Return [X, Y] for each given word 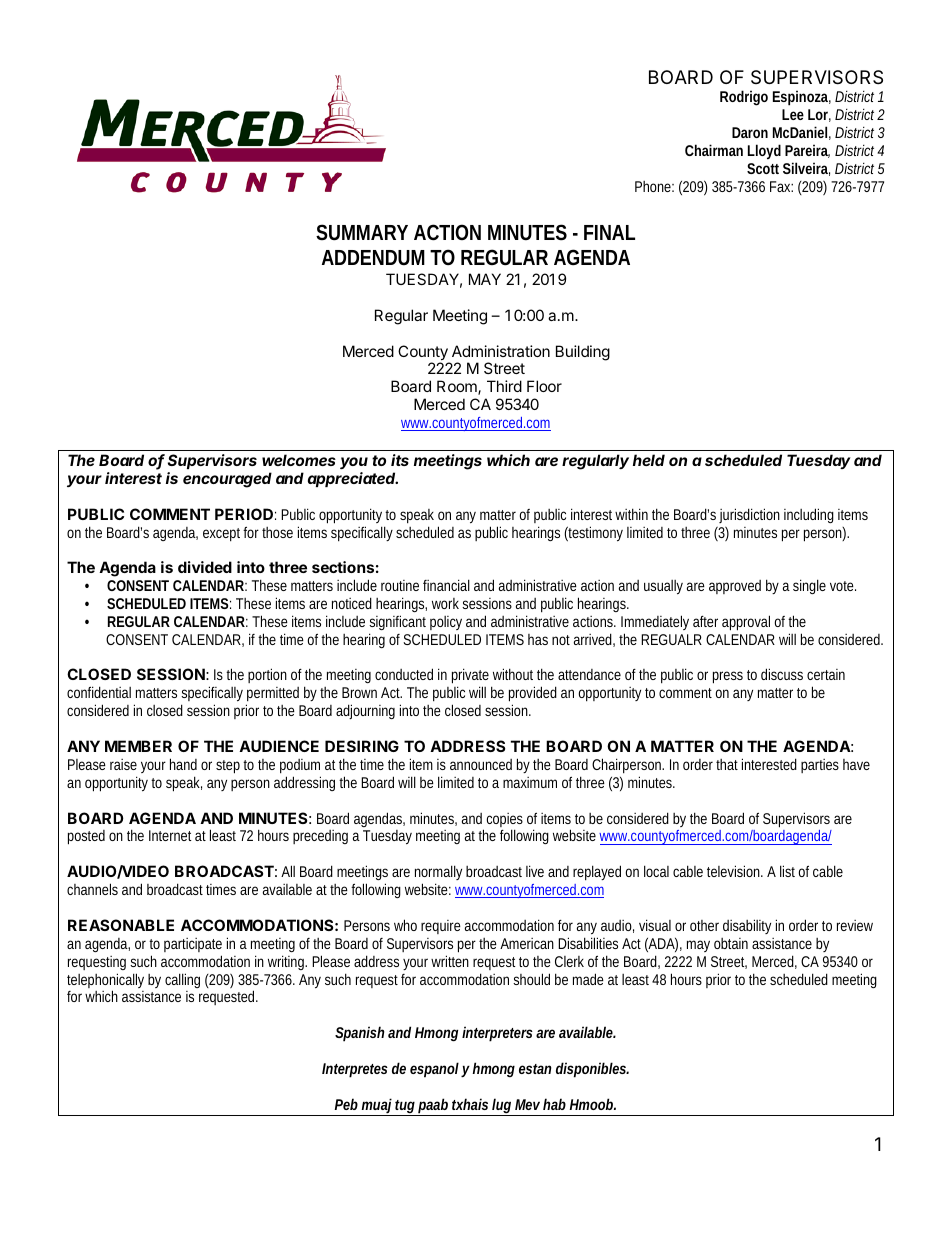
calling [182, 980]
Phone [654, 186]
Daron [750, 132]
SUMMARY [362, 232]
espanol [434, 1070]
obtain [731, 943]
